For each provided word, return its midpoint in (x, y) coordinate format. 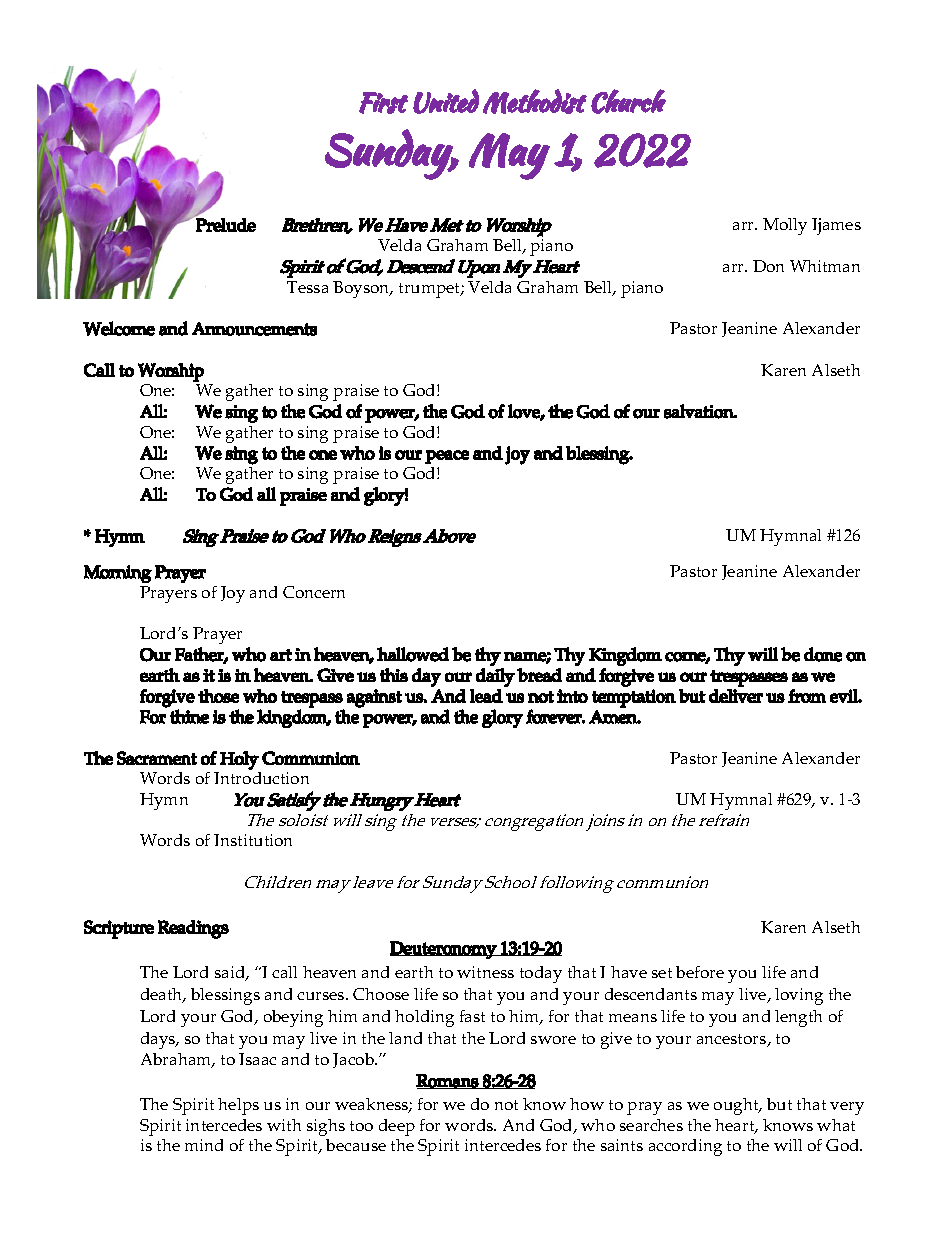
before (700, 972)
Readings (193, 929)
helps (238, 1106)
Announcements (254, 329)
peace (447, 457)
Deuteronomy (444, 950)
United (446, 101)
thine (189, 716)
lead (486, 696)
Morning (118, 574)
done (823, 654)
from (807, 696)
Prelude (225, 224)
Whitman (825, 266)
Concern (314, 592)
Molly (785, 226)
